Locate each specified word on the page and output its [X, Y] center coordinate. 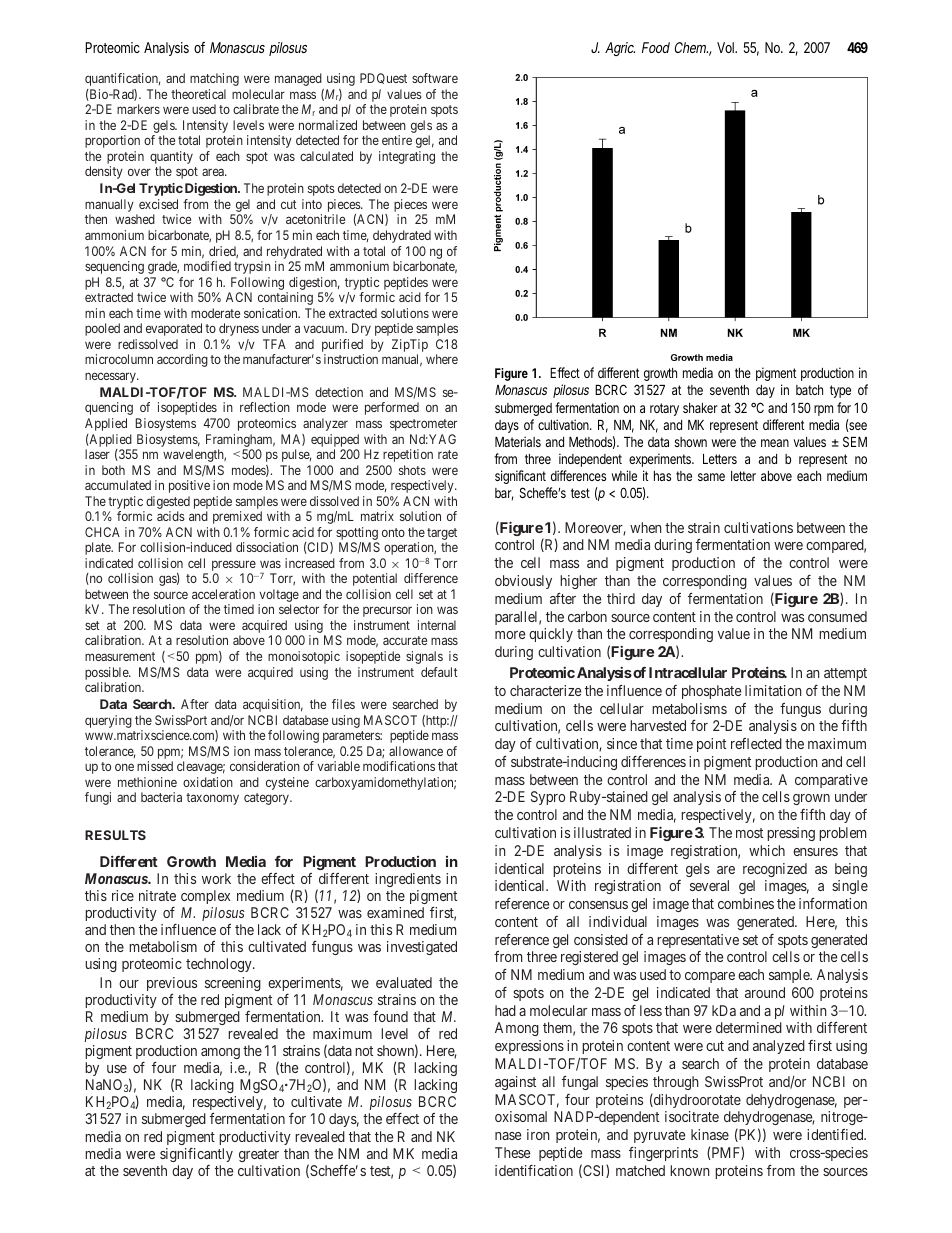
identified [836, 1134]
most [749, 833]
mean [775, 443]
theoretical [198, 94]
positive [189, 486]
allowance [416, 751]
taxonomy [212, 799]
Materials [518, 441]
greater [259, 1155]
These [512, 1152]
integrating [407, 157]
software [435, 78]
